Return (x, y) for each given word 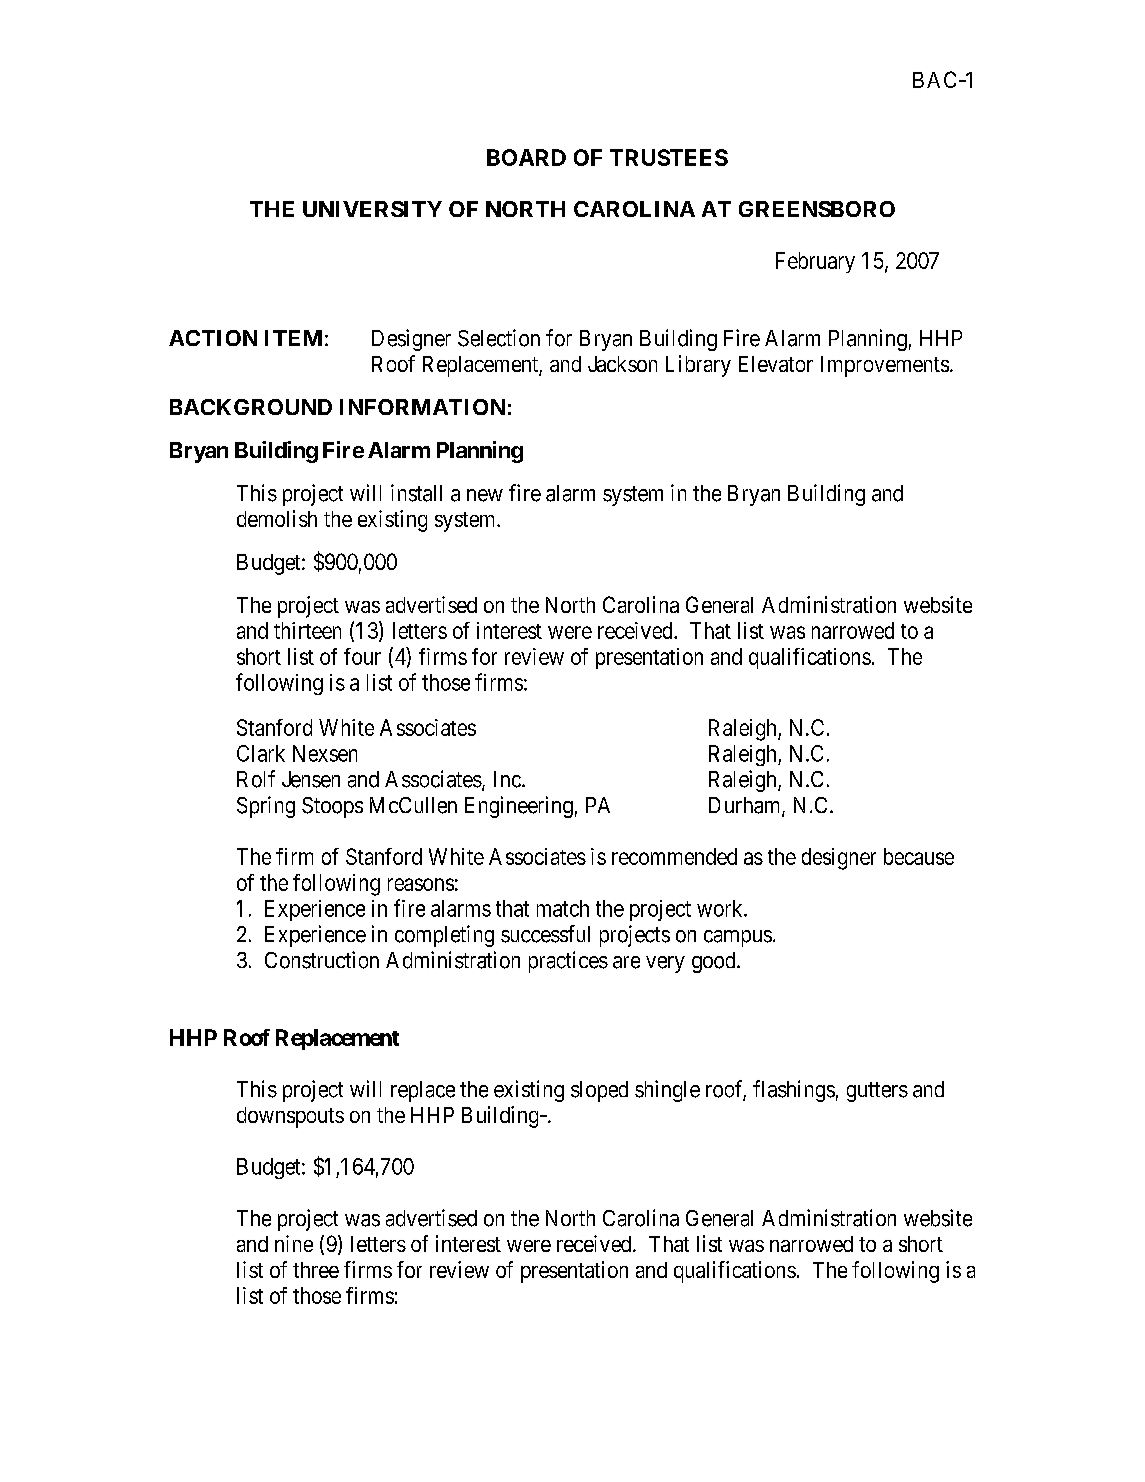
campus (738, 938)
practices (568, 962)
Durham (746, 806)
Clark (261, 753)
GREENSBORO (817, 209)
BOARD (526, 157)
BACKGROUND (251, 407)
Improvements (885, 366)
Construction (322, 960)
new (485, 495)
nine (294, 1243)
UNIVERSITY (372, 209)
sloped (599, 1091)
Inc (507, 779)
